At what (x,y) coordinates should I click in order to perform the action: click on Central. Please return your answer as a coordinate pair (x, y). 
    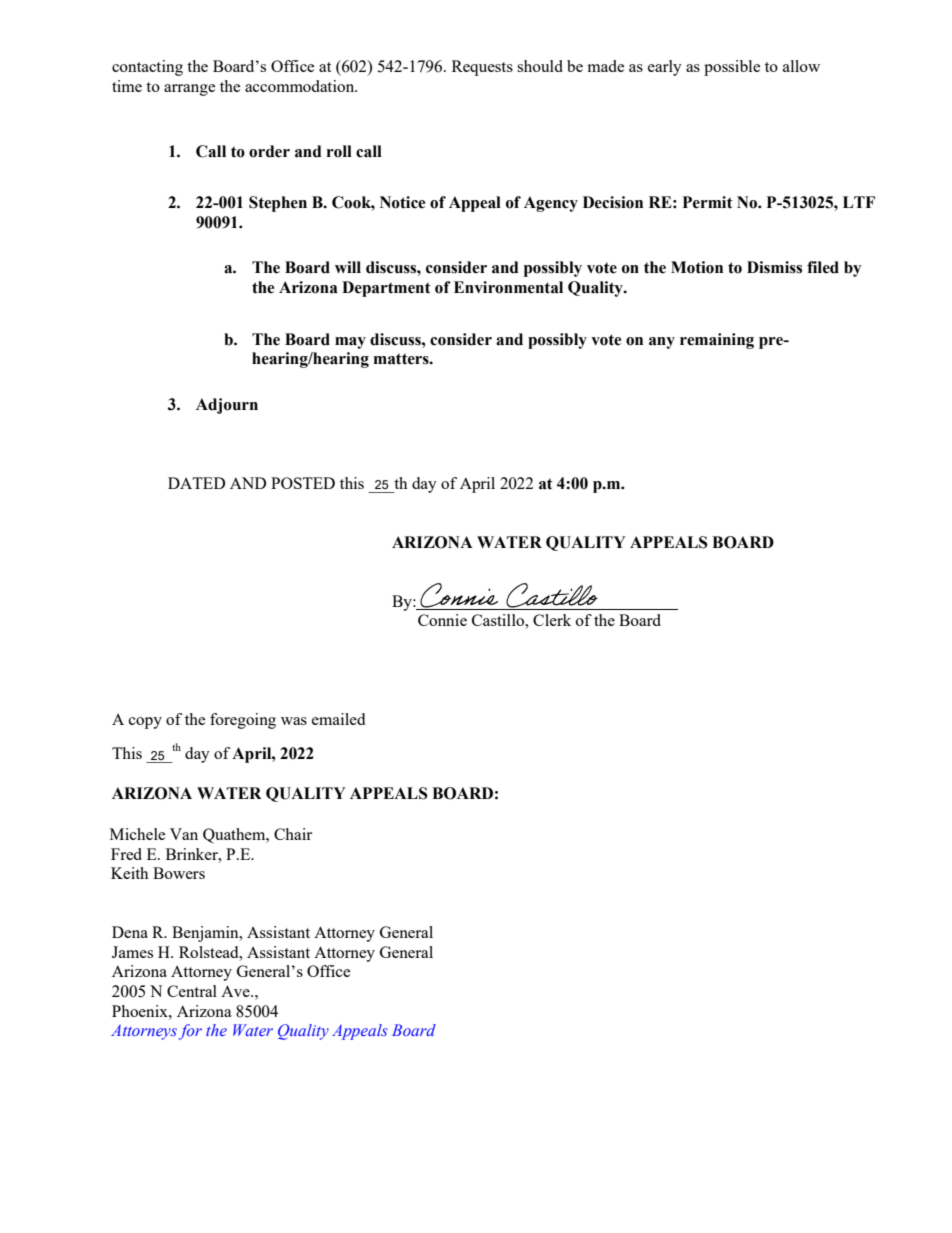
    Looking at the image, I should click on (192, 991).
